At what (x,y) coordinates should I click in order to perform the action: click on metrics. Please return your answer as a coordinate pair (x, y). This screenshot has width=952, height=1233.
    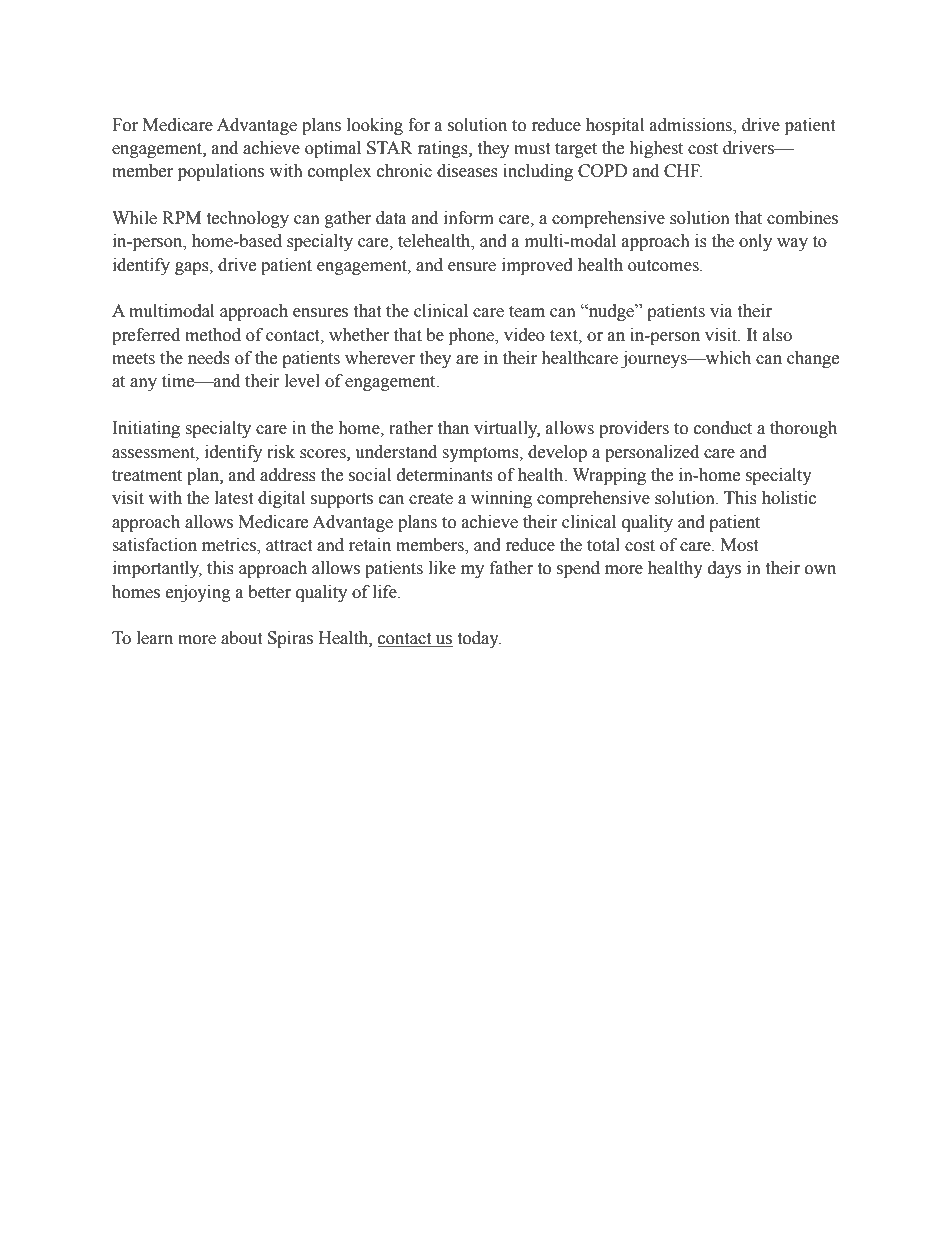
    Looking at the image, I should click on (230, 546).
